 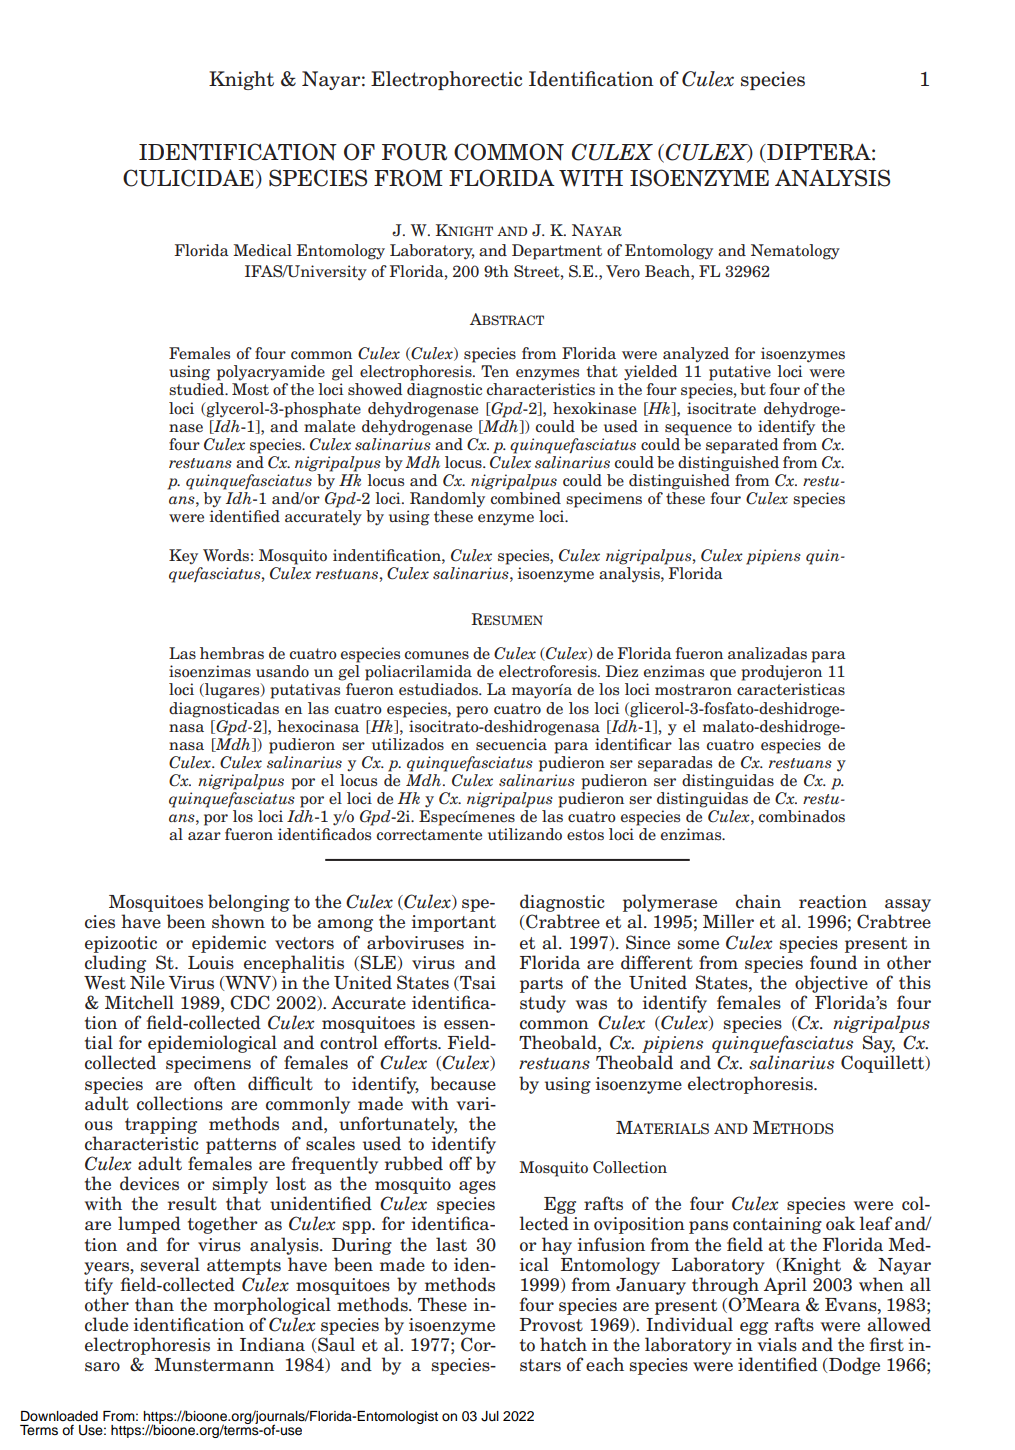 I want to click on studied, so click(x=198, y=389).
